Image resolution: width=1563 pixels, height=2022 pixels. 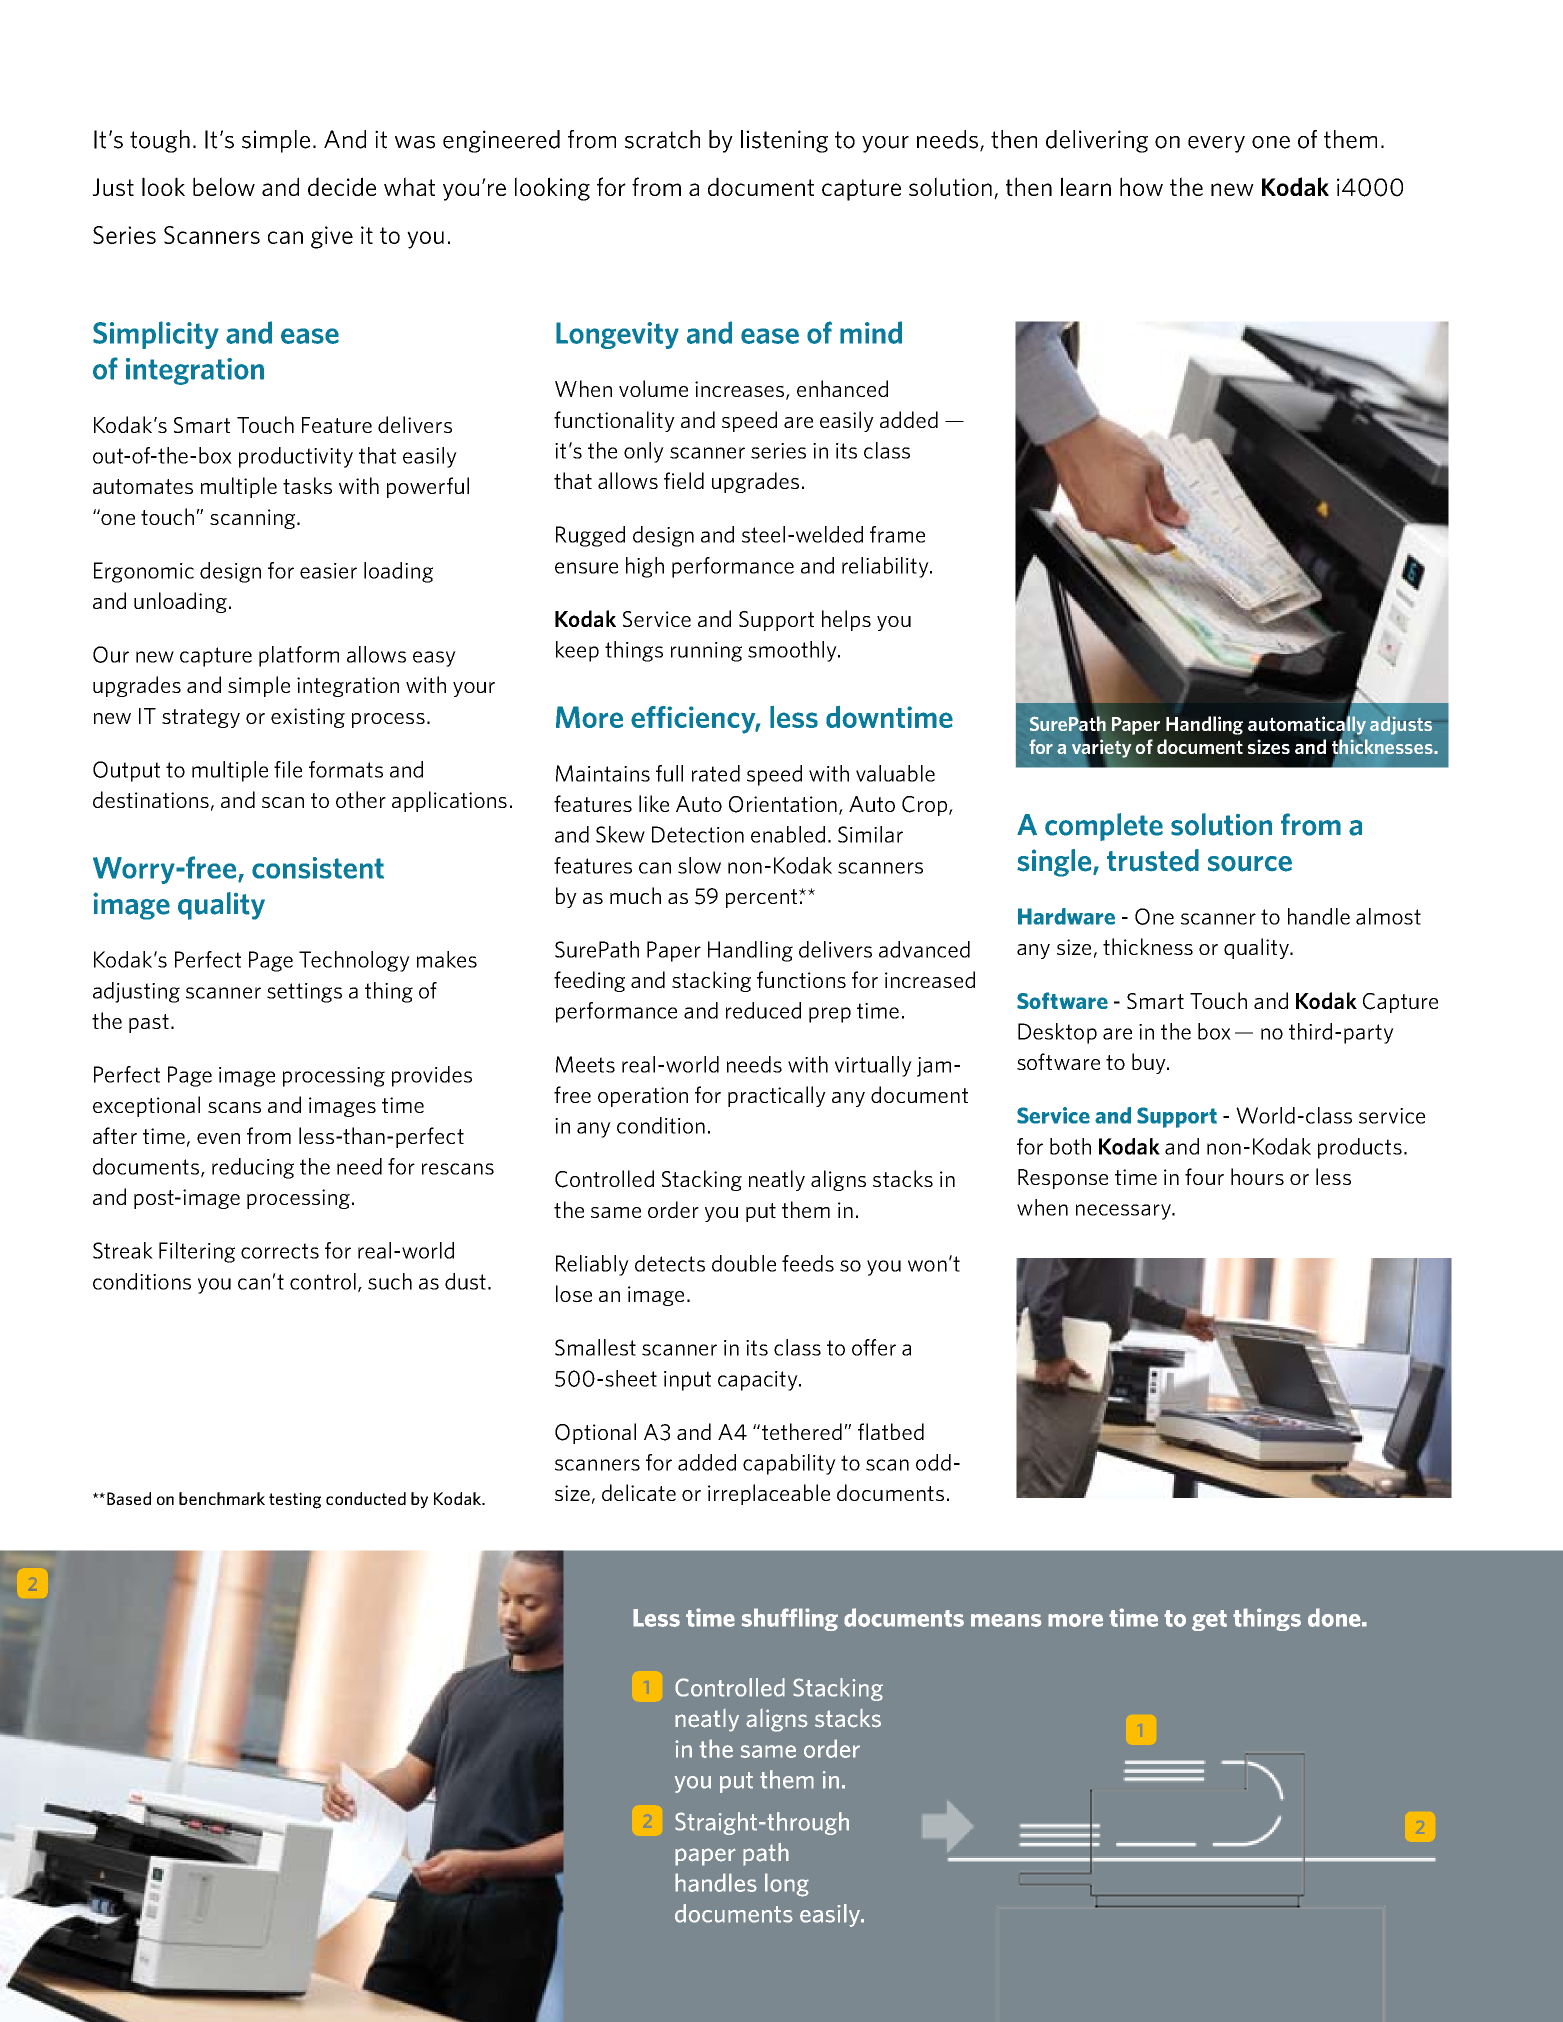 I want to click on every, so click(x=1216, y=144).
